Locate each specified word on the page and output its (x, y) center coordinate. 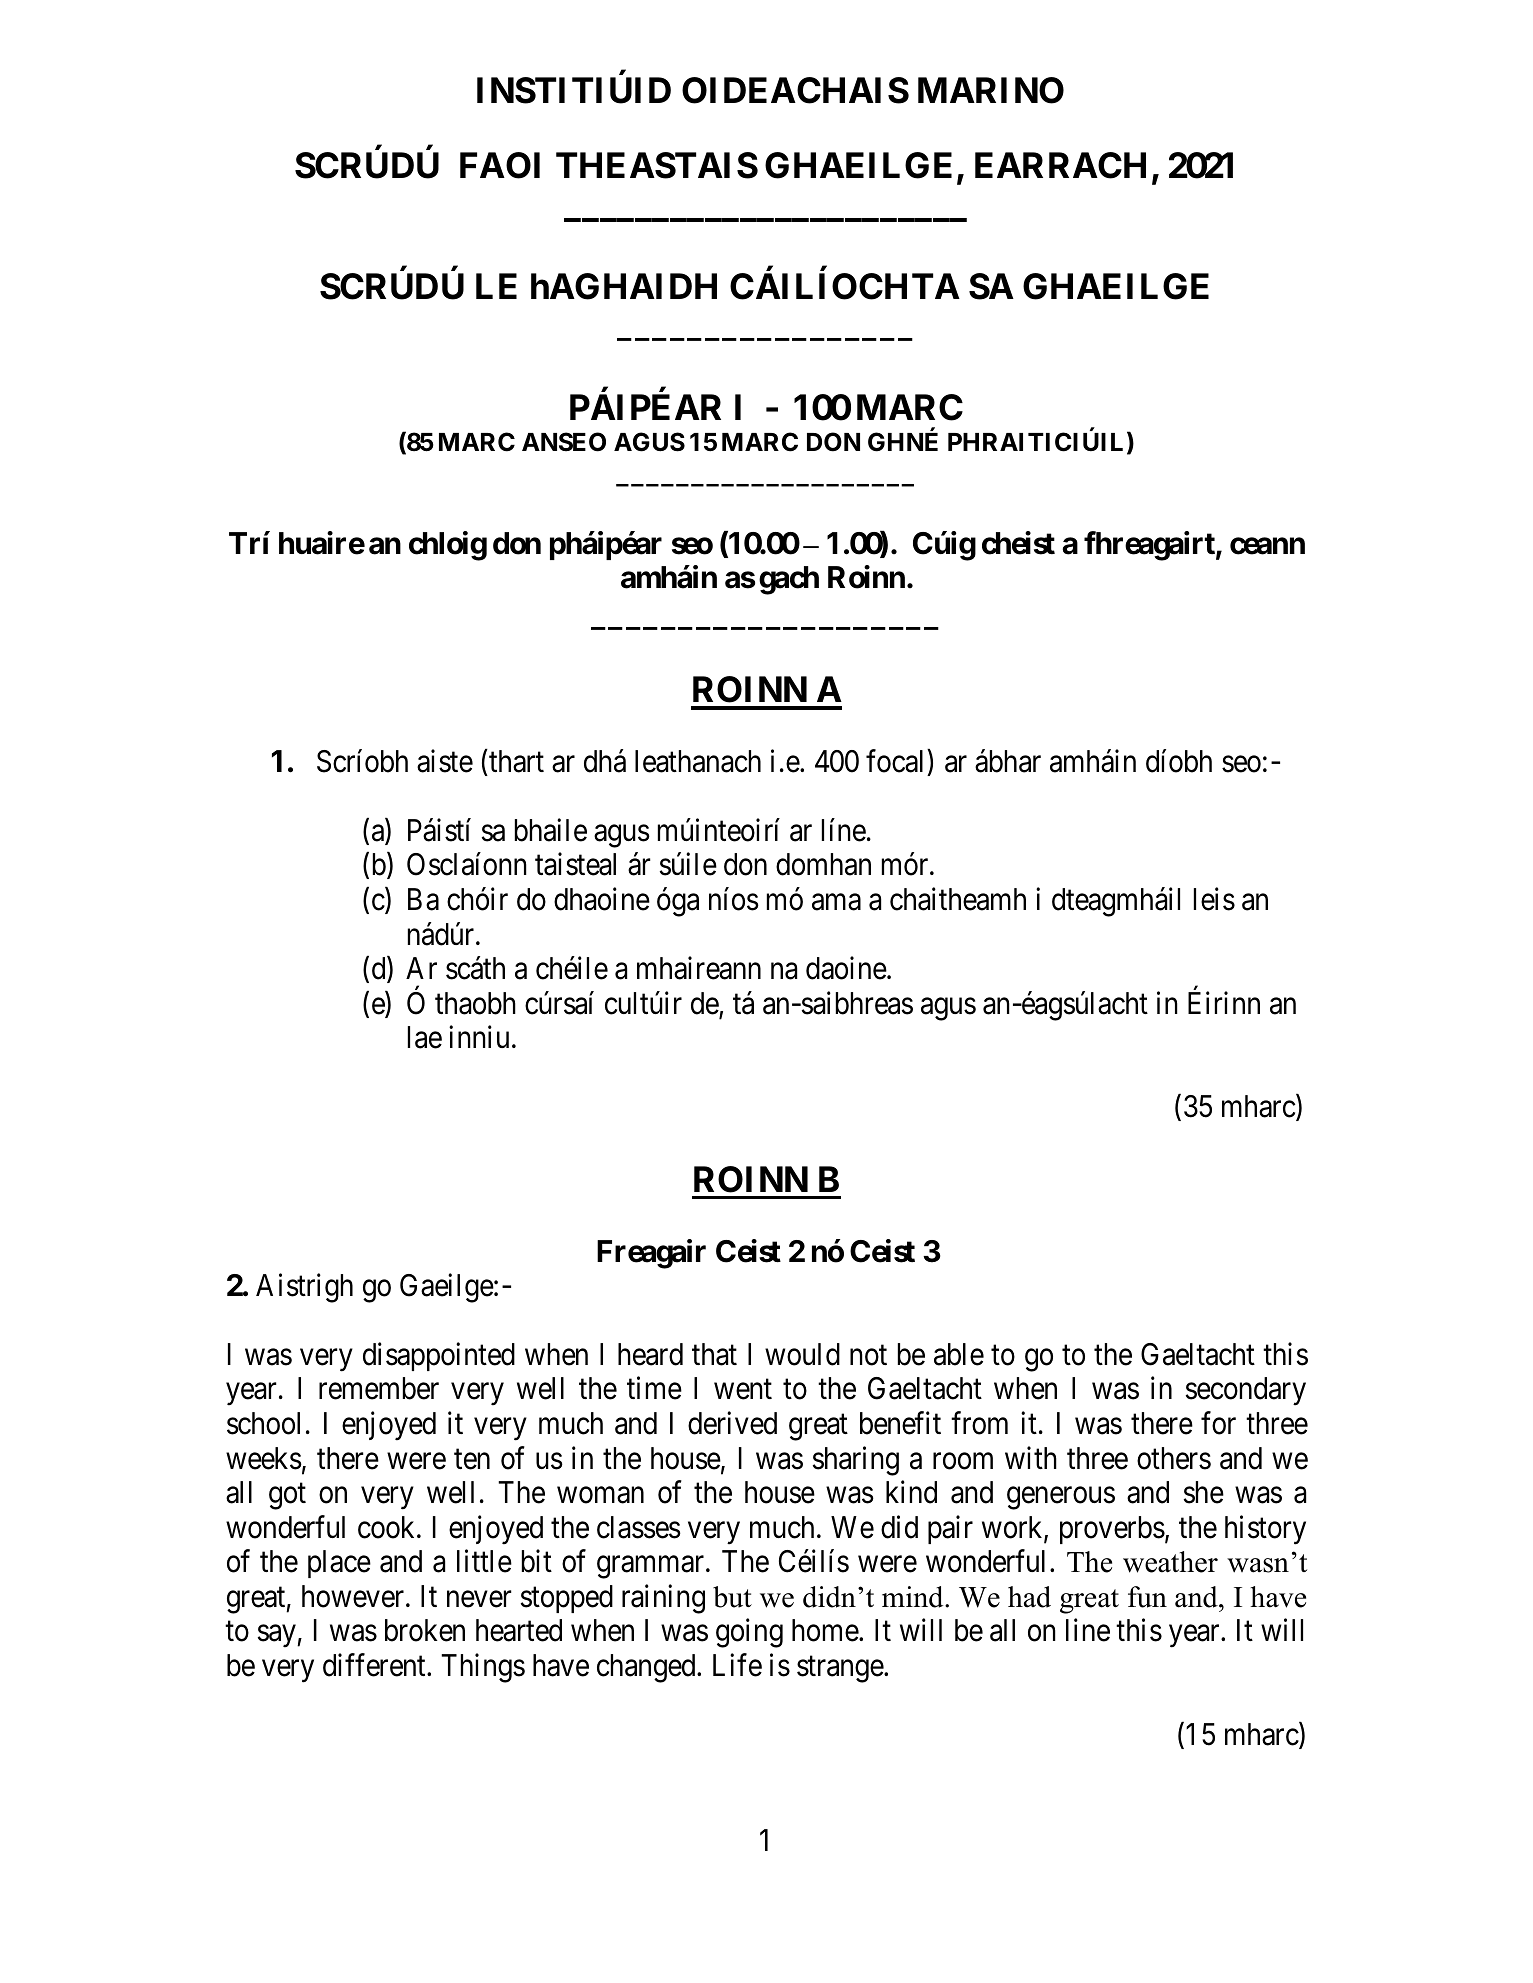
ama (836, 902)
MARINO (991, 90)
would (802, 1354)
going (749, 1633)
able (959, 1354)
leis (1214, 899)
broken (425, 1630)
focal (897, 761)
